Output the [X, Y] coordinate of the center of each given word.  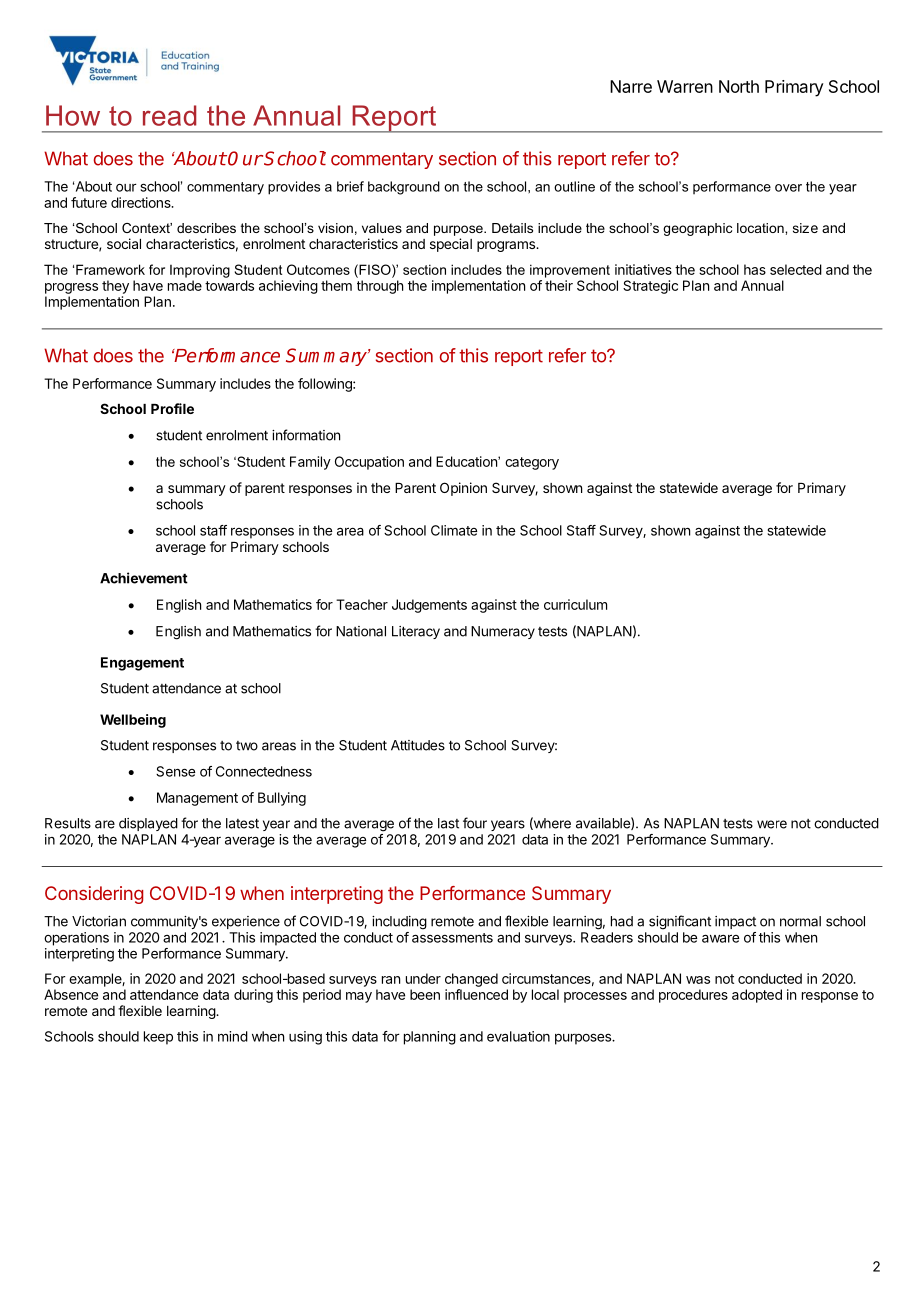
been [425, 994]
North [739, 86]
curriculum [575, 604]
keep [158, 1038]
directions [142, 202]
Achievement [144, 578]
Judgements [429, 606]
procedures [693, 996]
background [404, 188]
